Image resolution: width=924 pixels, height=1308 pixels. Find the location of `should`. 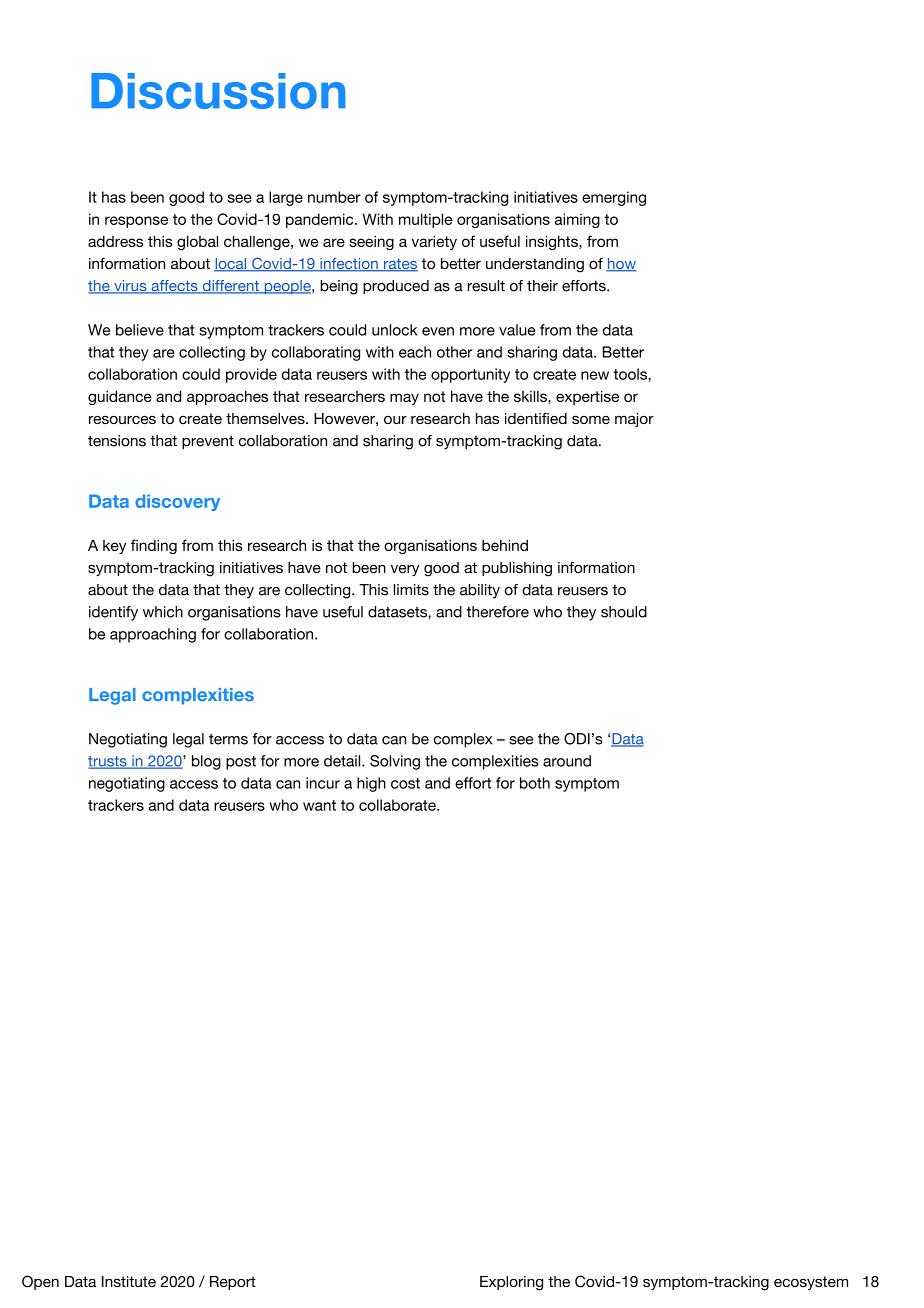

should is located at coordinates (624, 612).
